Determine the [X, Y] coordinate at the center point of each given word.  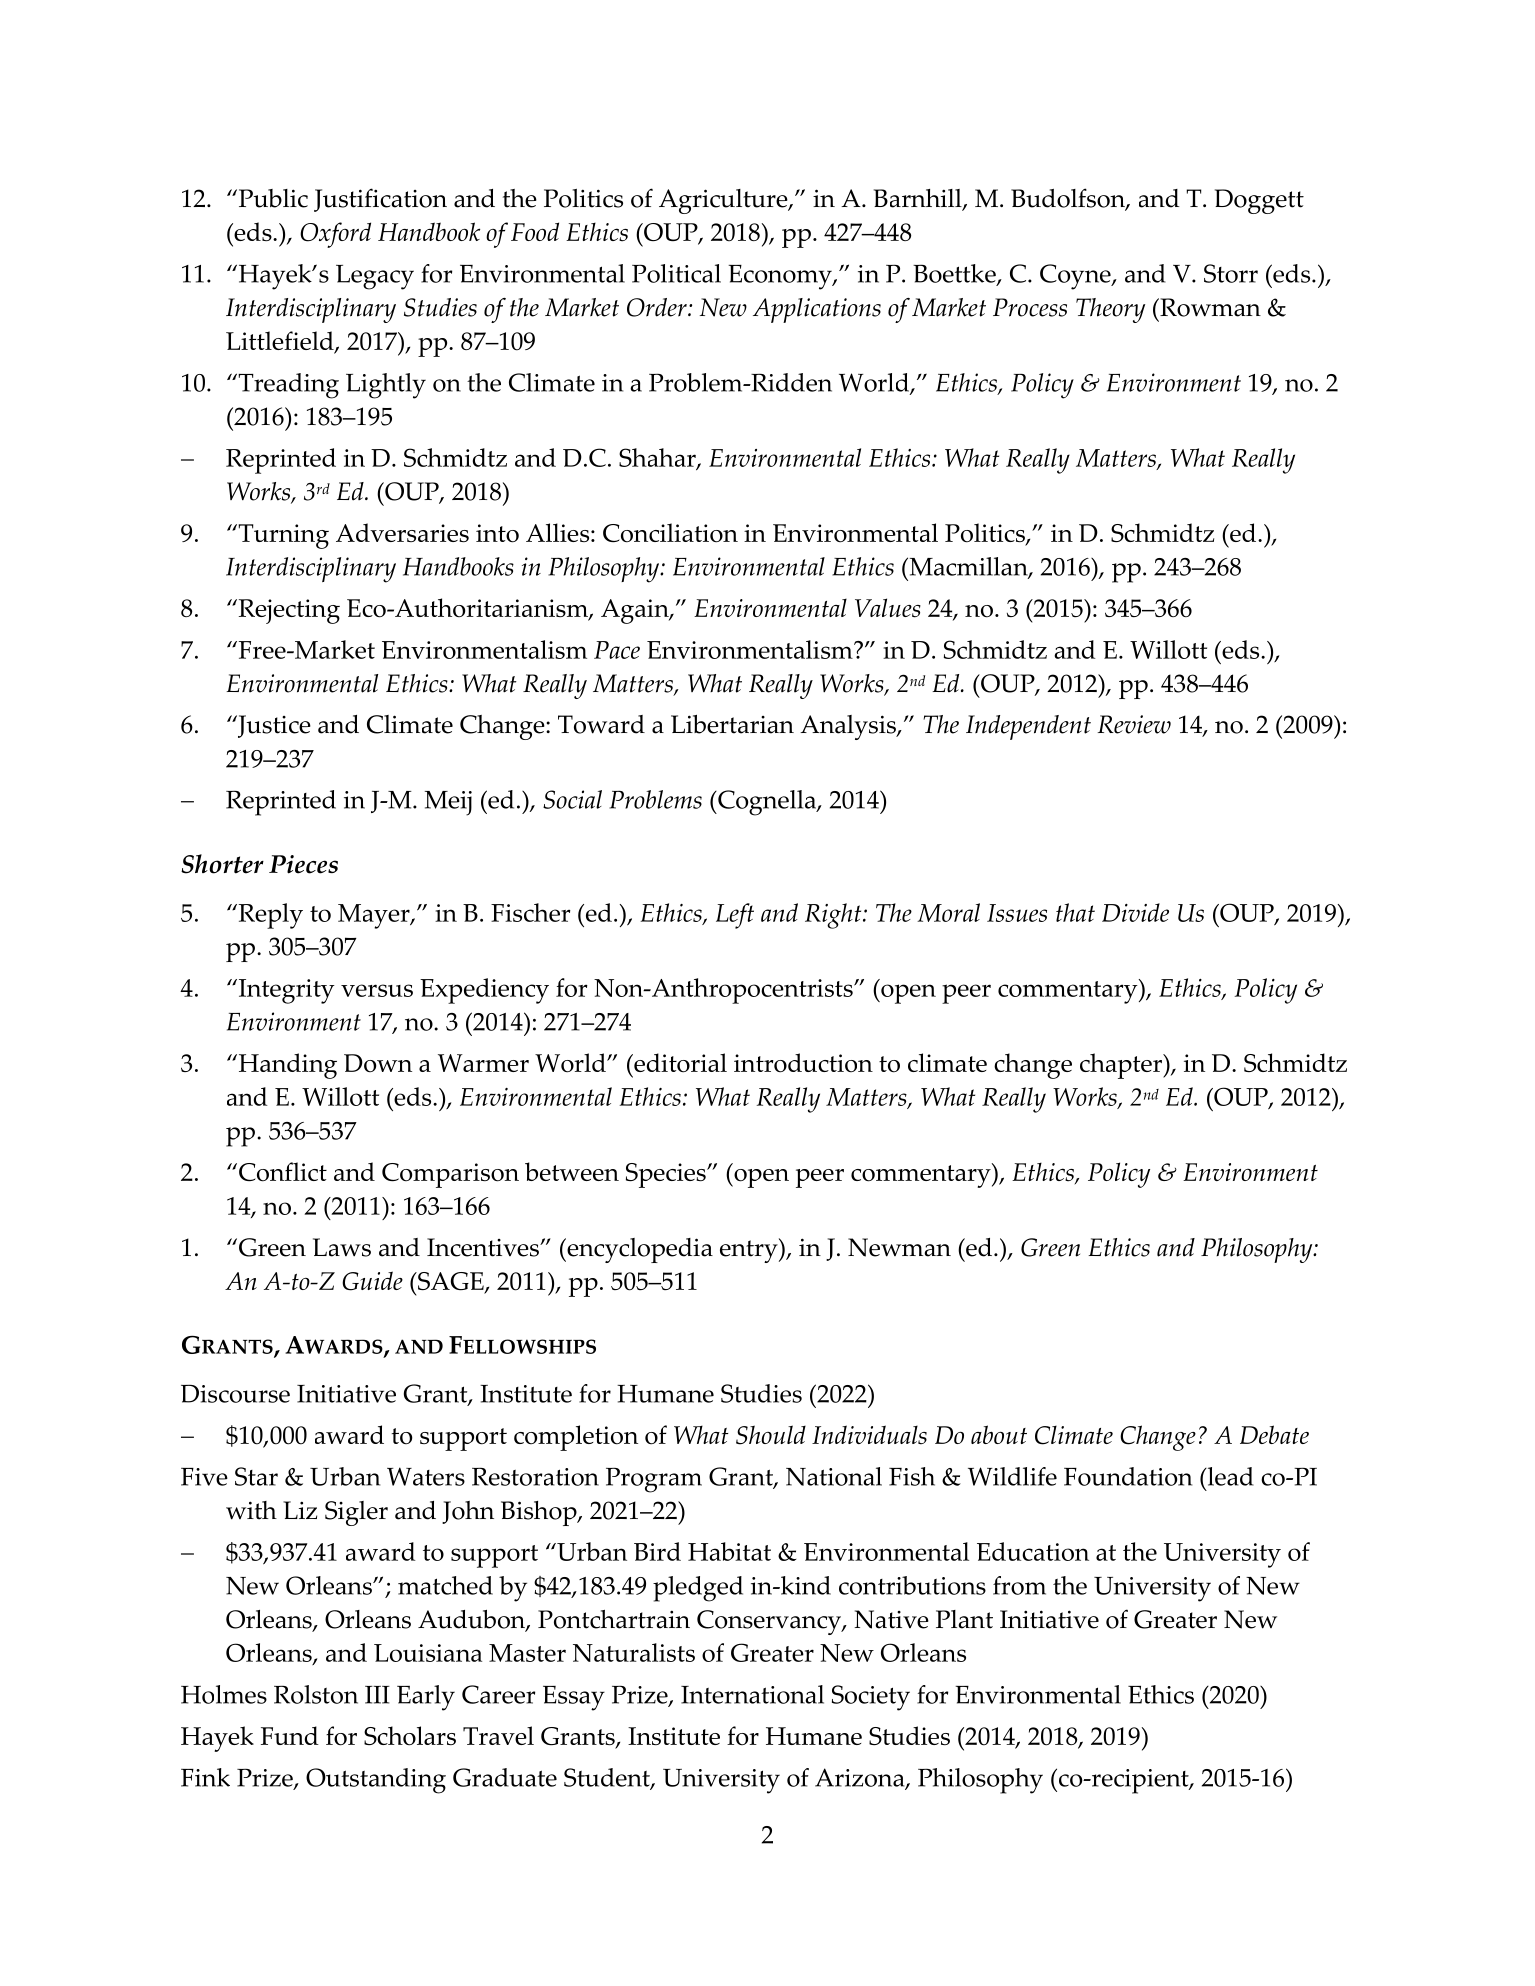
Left [735, 916]
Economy [781, 277]
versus [377, 990]
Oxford [335, 235]
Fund [290, 1735]
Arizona [861, 1778]
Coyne [1076, 277]
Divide [1135, 912]
